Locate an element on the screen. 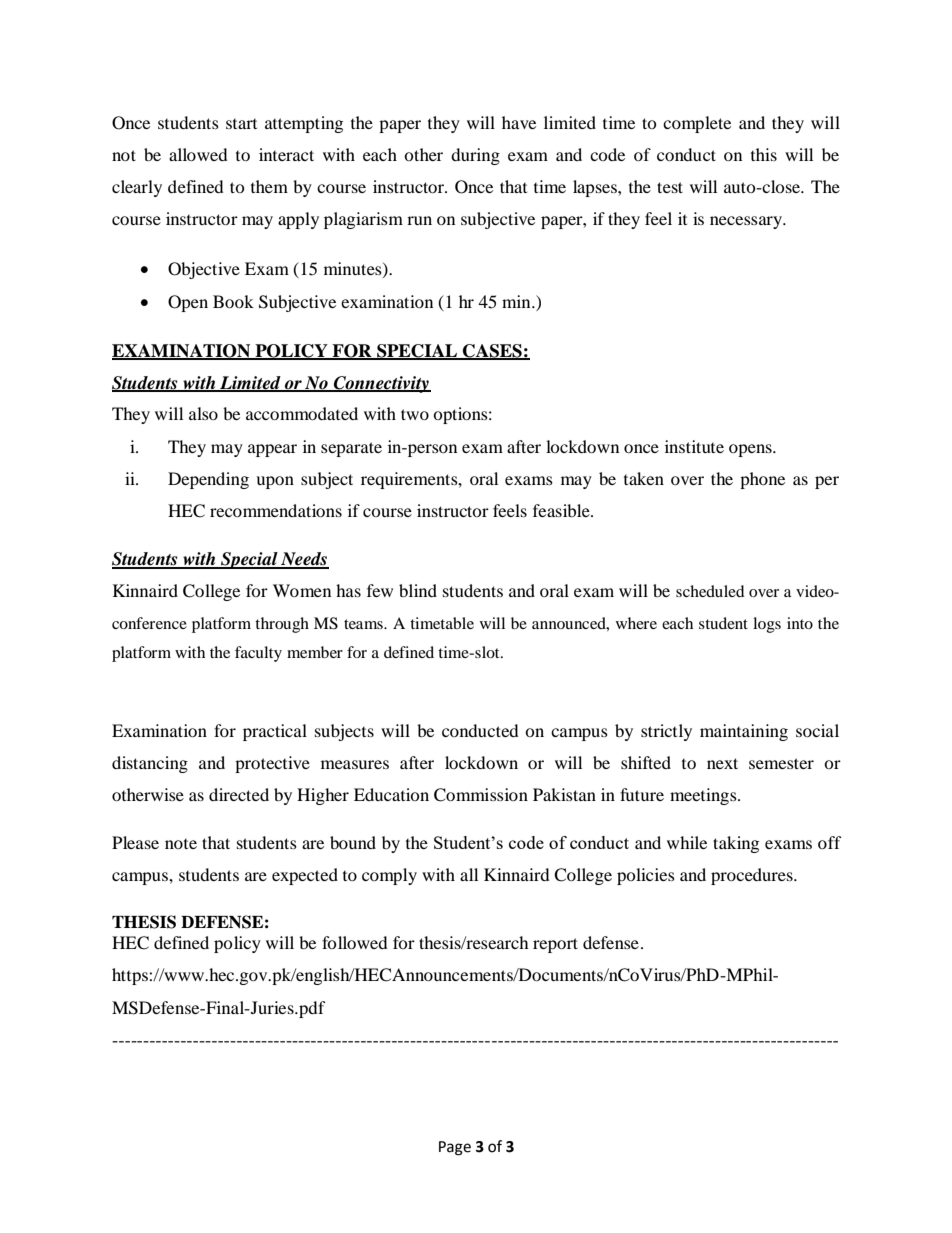  meetings is located at coordinates (704, 796).
